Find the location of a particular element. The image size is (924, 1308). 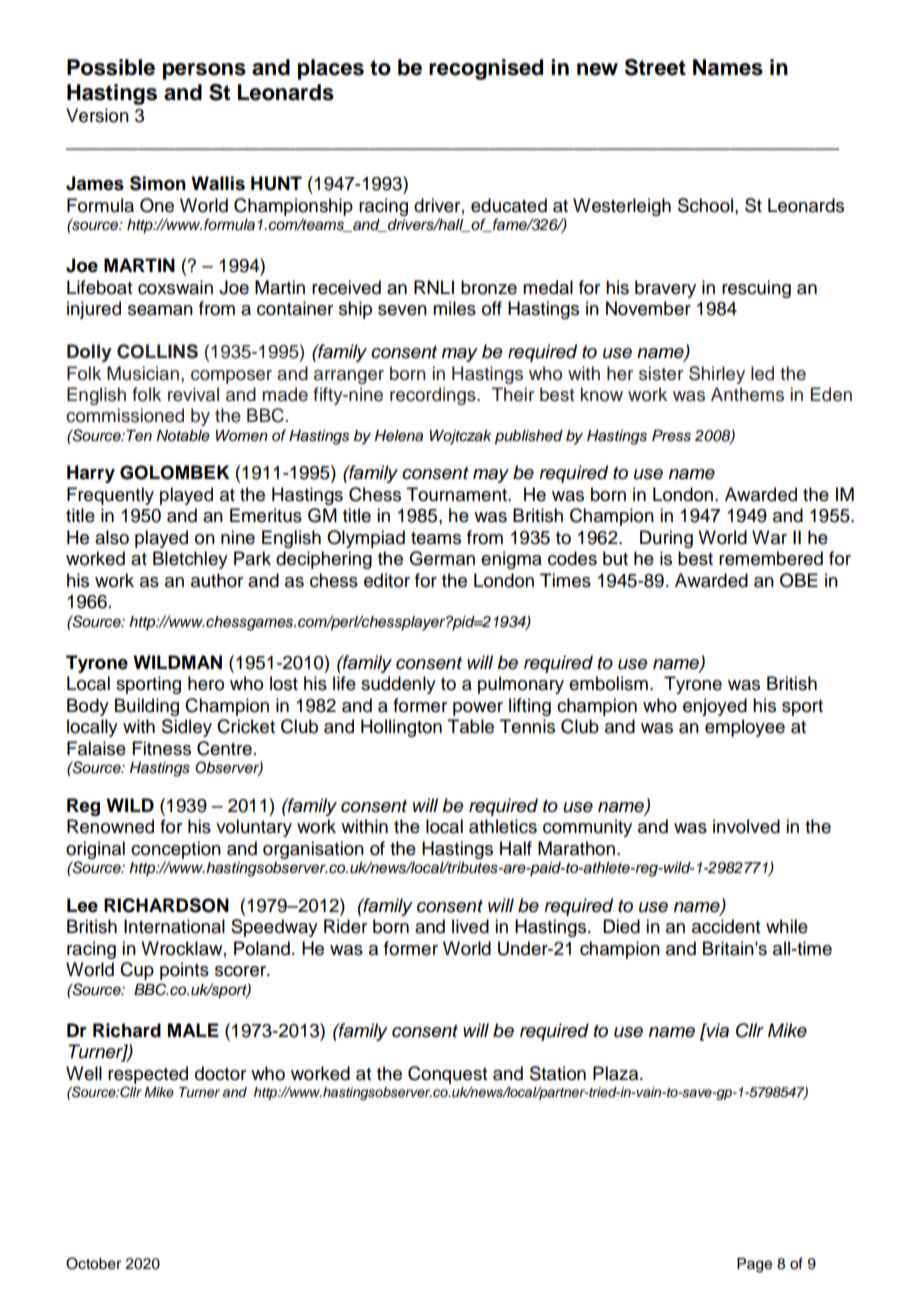

revival is located at coordinates (193, 394).
